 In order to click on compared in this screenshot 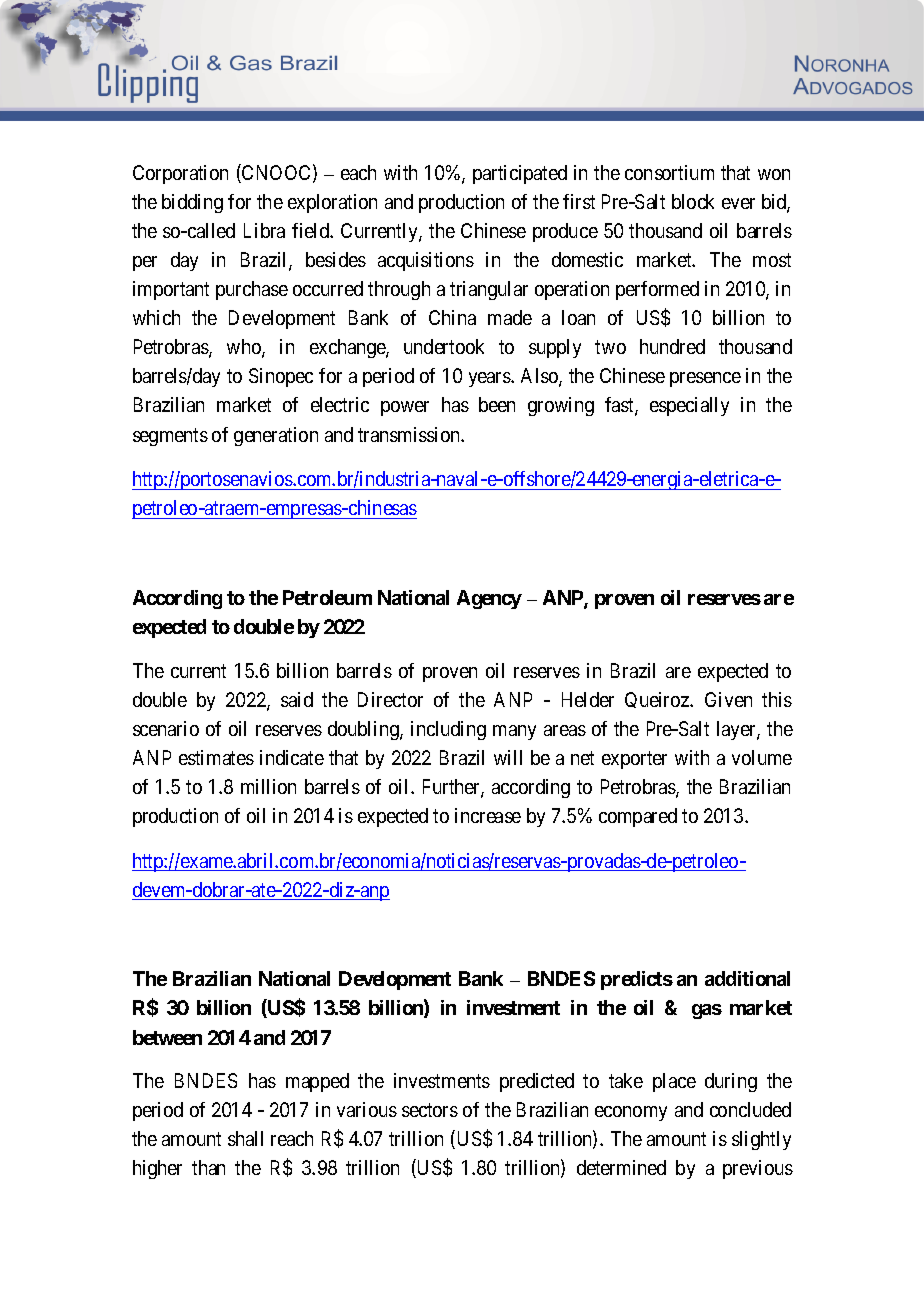, I will do `click(638, 817)`.
